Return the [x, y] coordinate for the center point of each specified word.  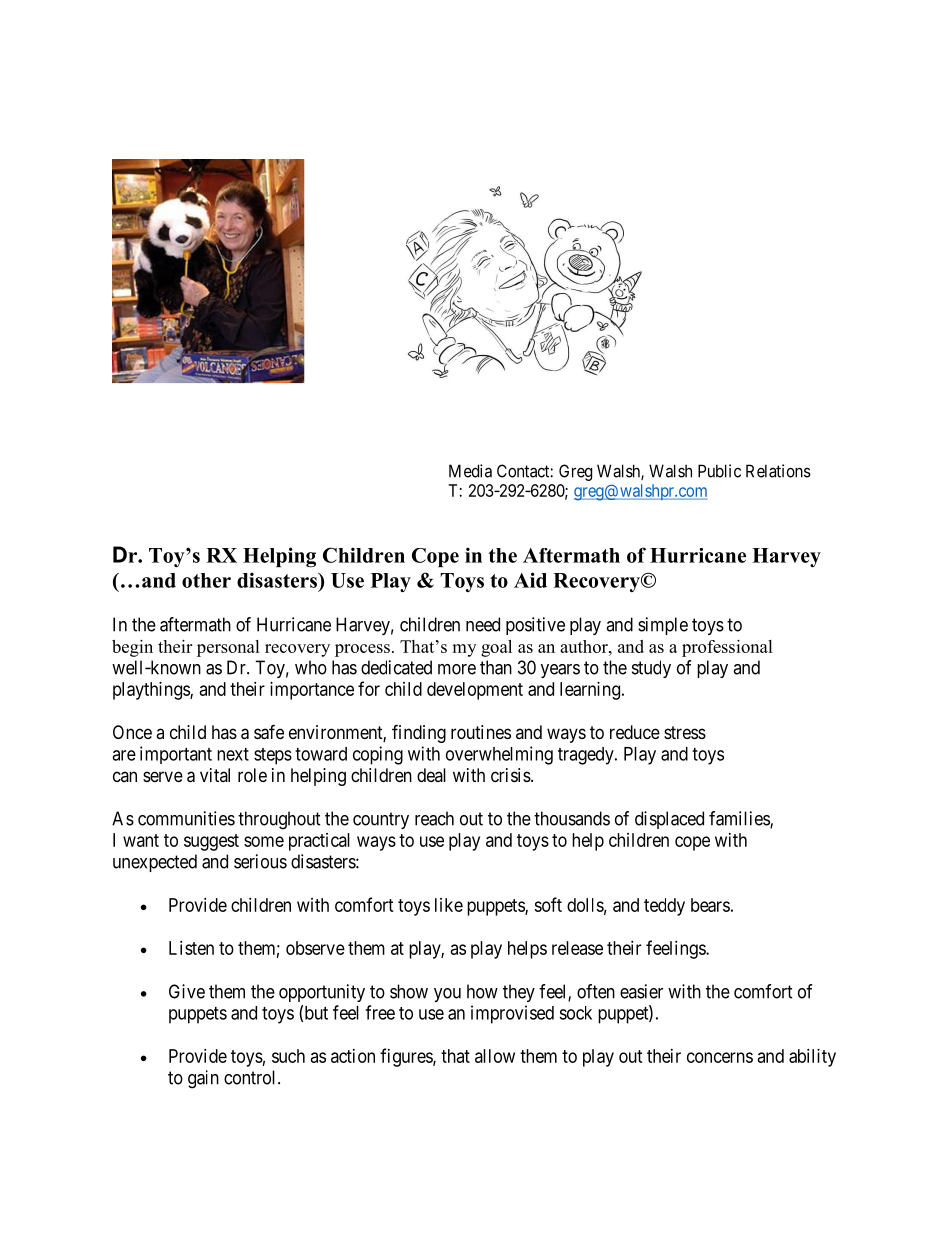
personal [228, 648]
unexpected [155, 863]
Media [470, 471]
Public [719, 471]
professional [727, 648]
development [475, 691]
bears [710, 905]
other [206, 580]
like [449, 905]
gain [203, 1079]
